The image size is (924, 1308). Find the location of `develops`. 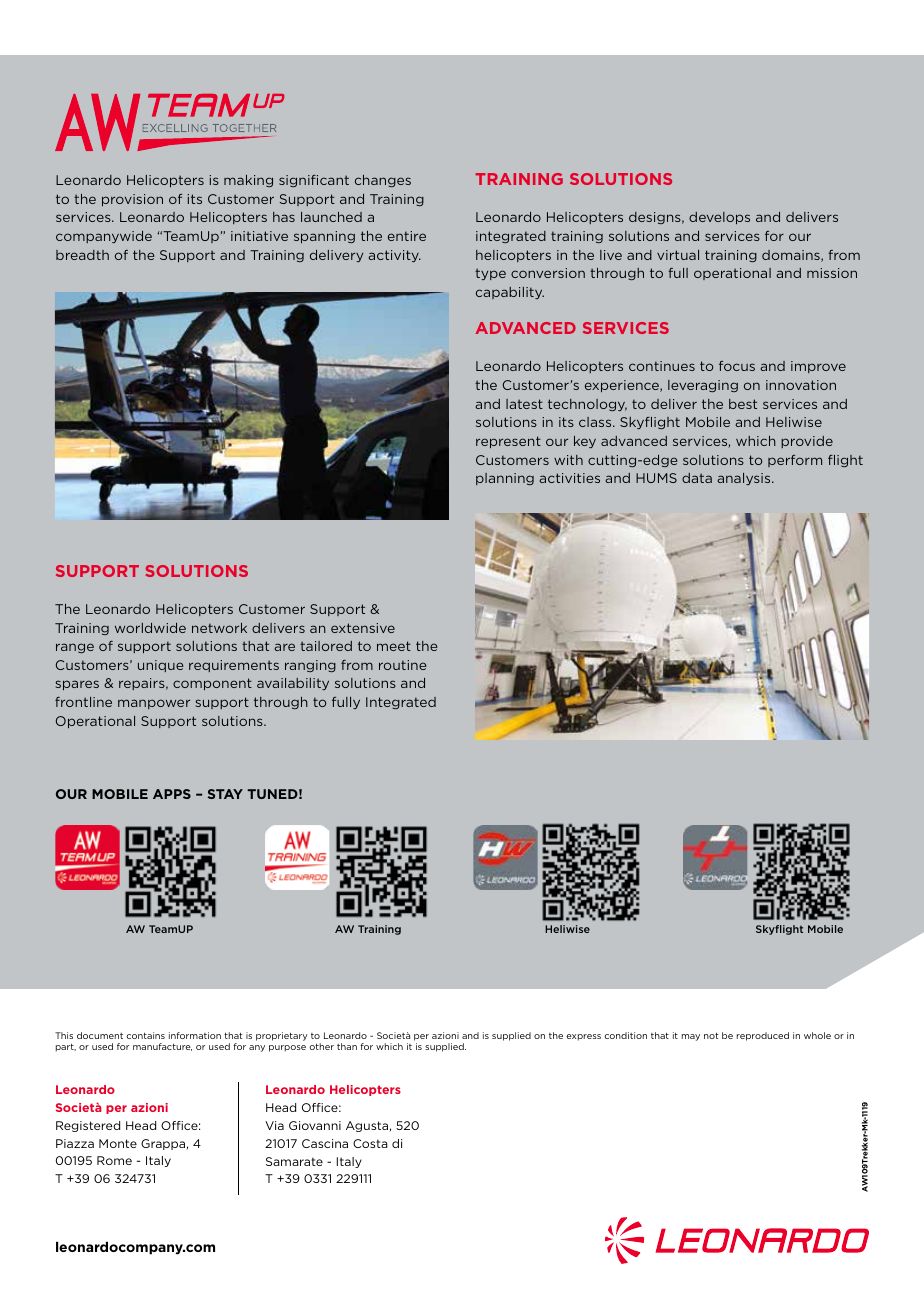

develops is located at coordinates (719, 218).
